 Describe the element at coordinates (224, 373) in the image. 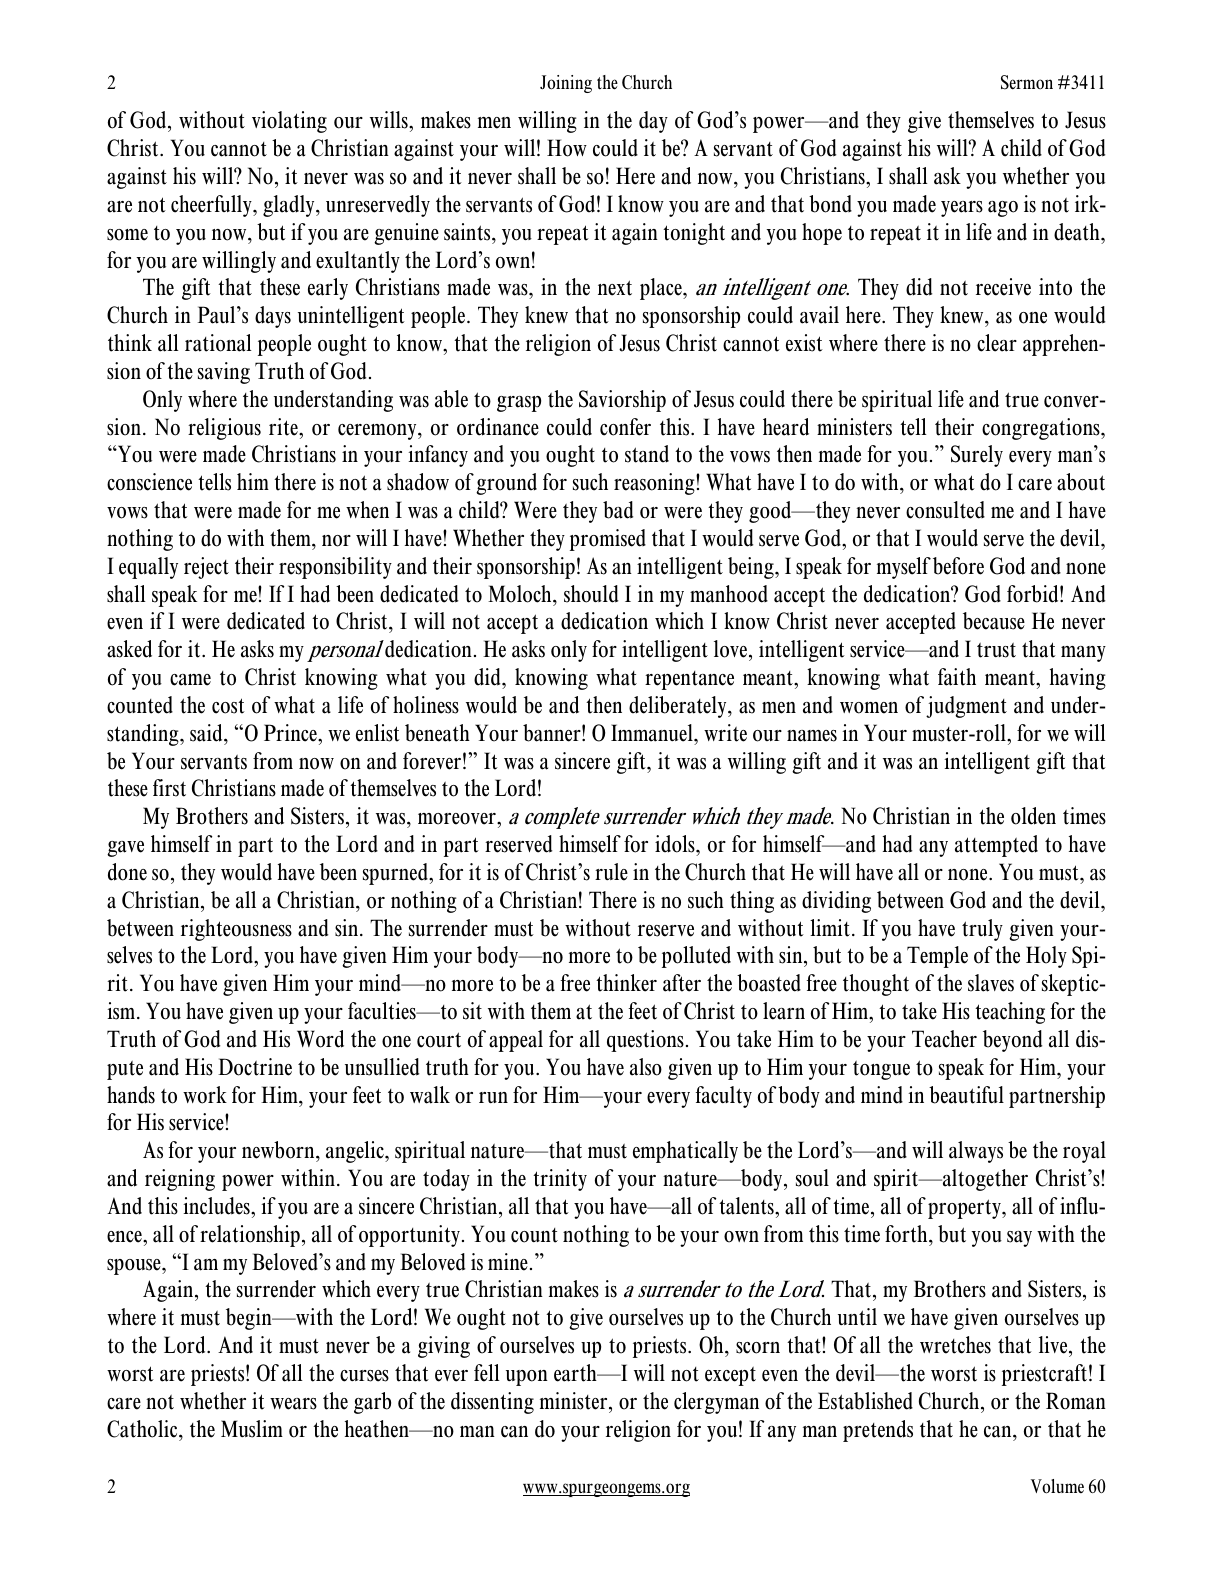

I see `saving` at that location.
